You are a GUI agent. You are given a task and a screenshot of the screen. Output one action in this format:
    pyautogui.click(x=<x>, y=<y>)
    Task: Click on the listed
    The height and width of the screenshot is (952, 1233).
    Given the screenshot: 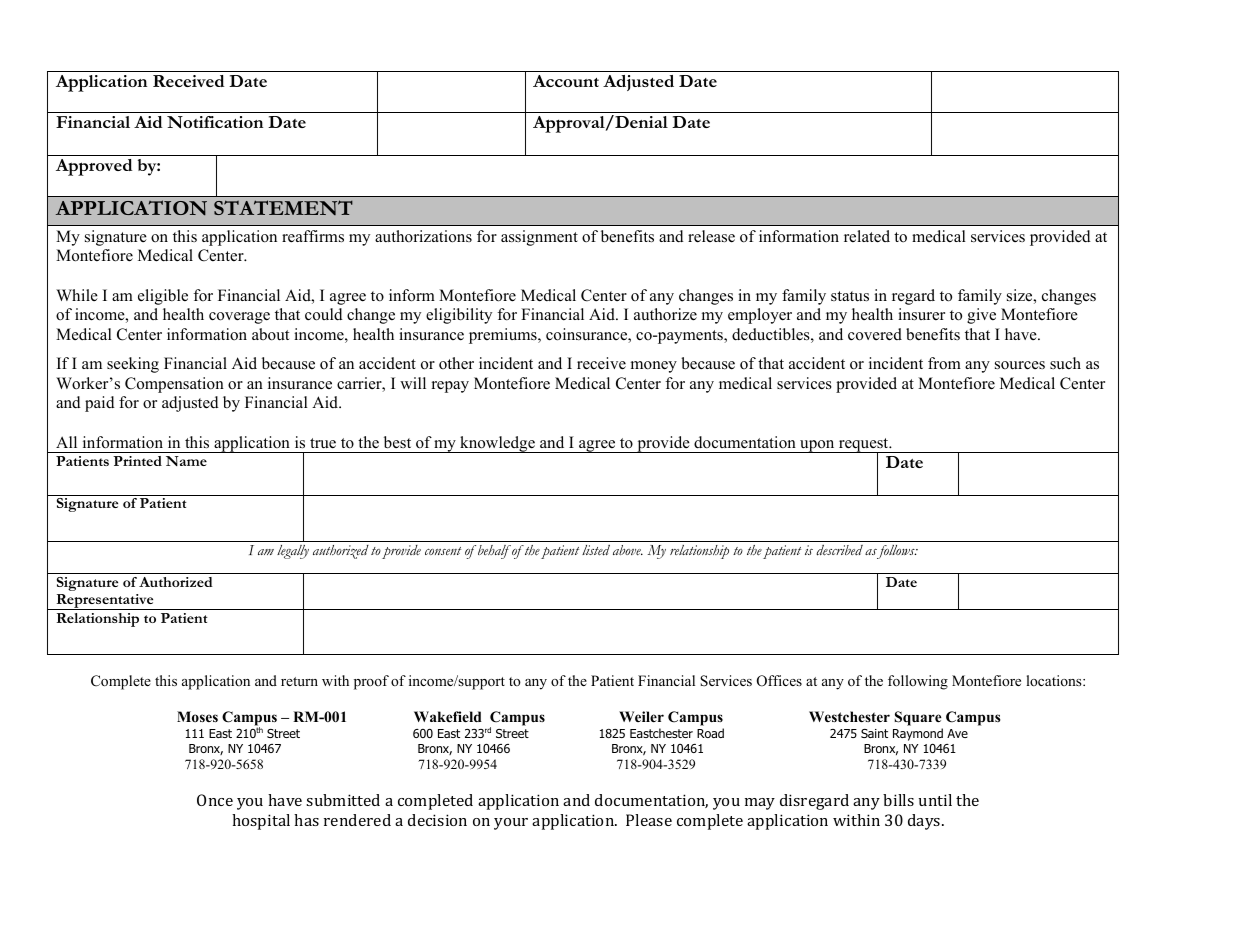 What is the action you would take?
    pyautogui.click(x=596, y=550)
